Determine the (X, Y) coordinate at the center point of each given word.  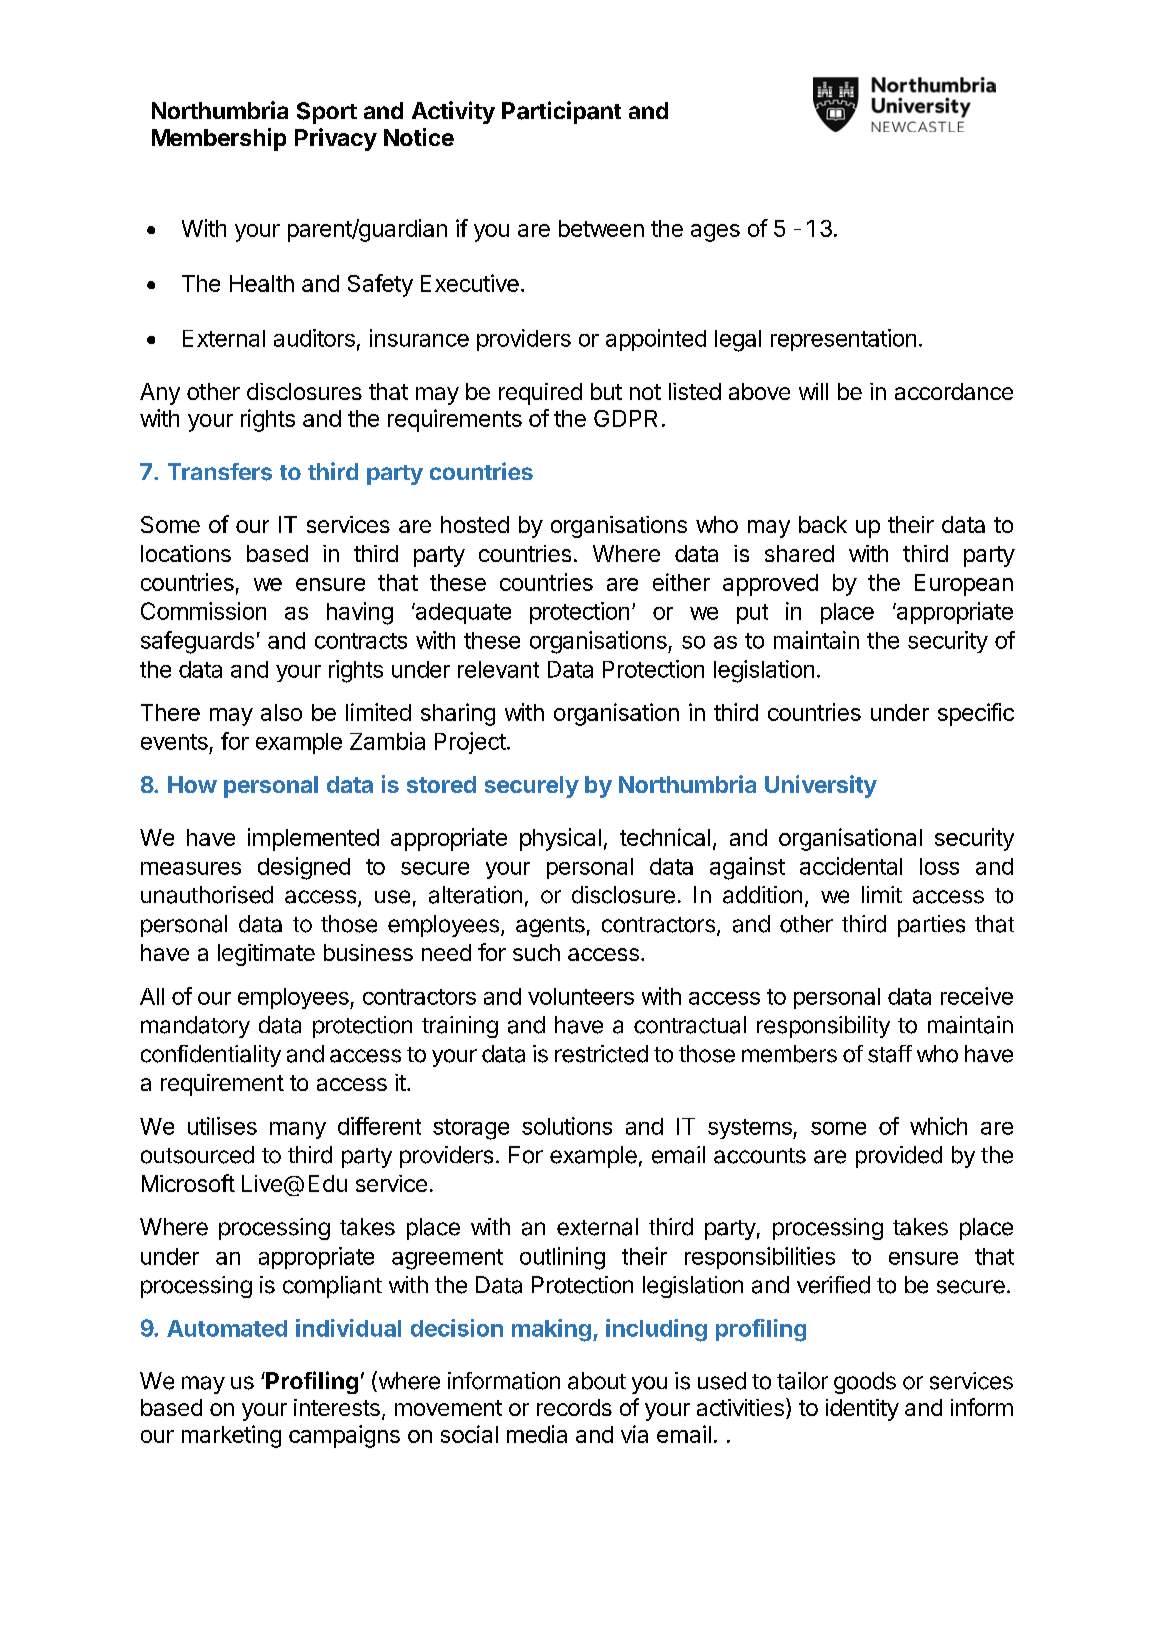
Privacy (336, 139)
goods (865, 1383)
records (574, 1407)
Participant (561, 112)
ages (715, 233)
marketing (231, 1436)
